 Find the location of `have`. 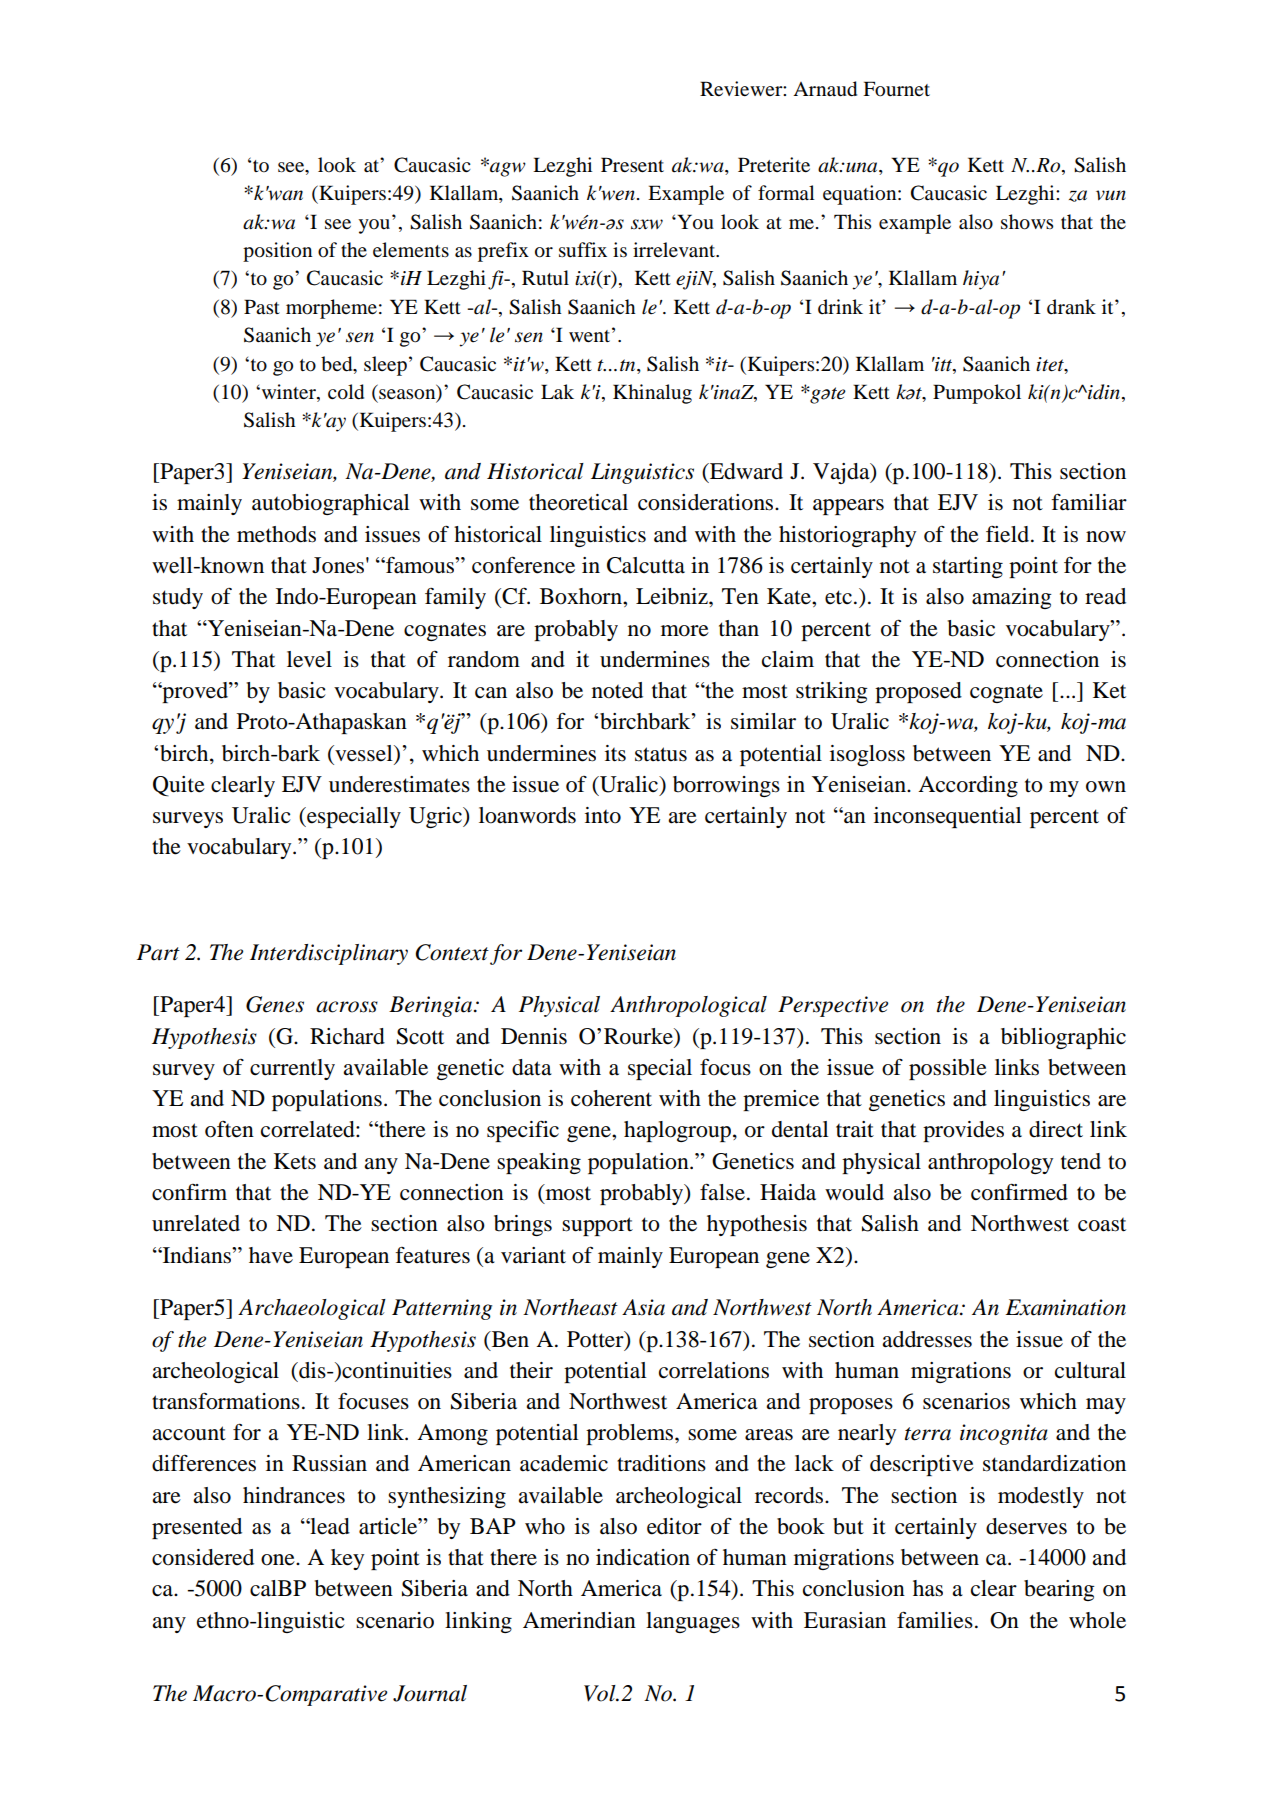

have is located at coordinates (271, 1255).
